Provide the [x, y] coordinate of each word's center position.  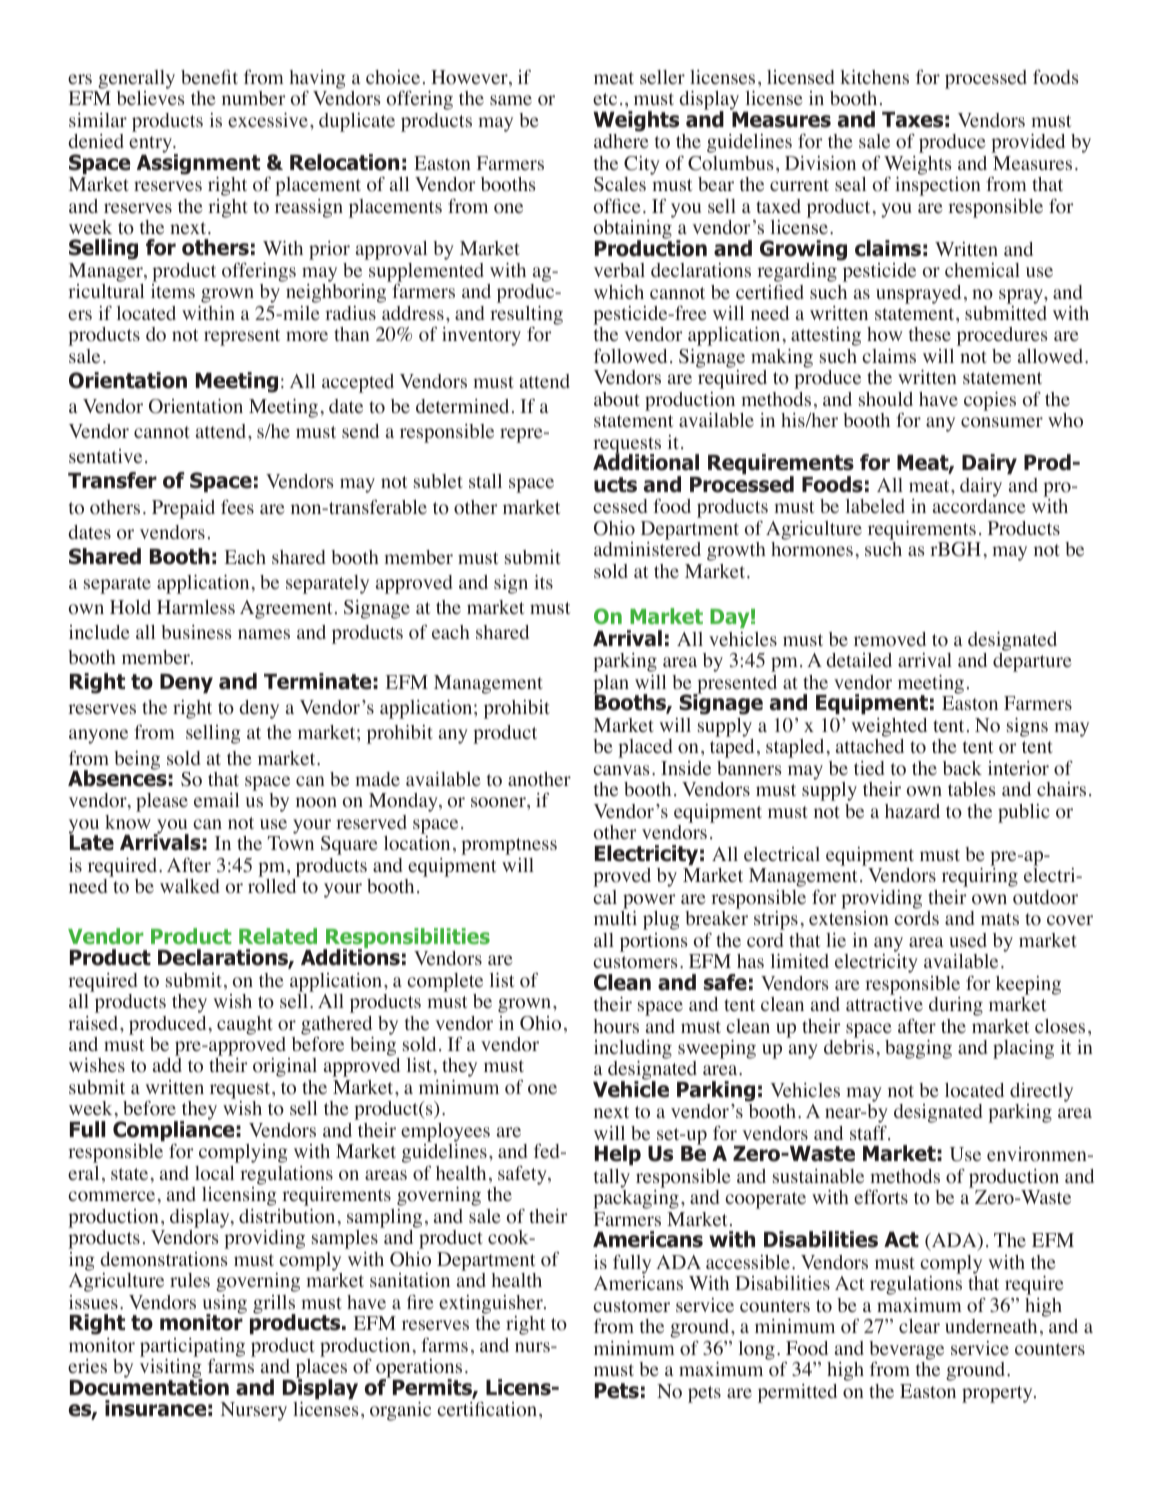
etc [605, 99]
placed [645, 748]
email [216, 800]
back [962, 768]
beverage [906, 1350]
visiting [171, 1370]
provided [1028, 143]
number [253, 98]
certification [487, 1409]
